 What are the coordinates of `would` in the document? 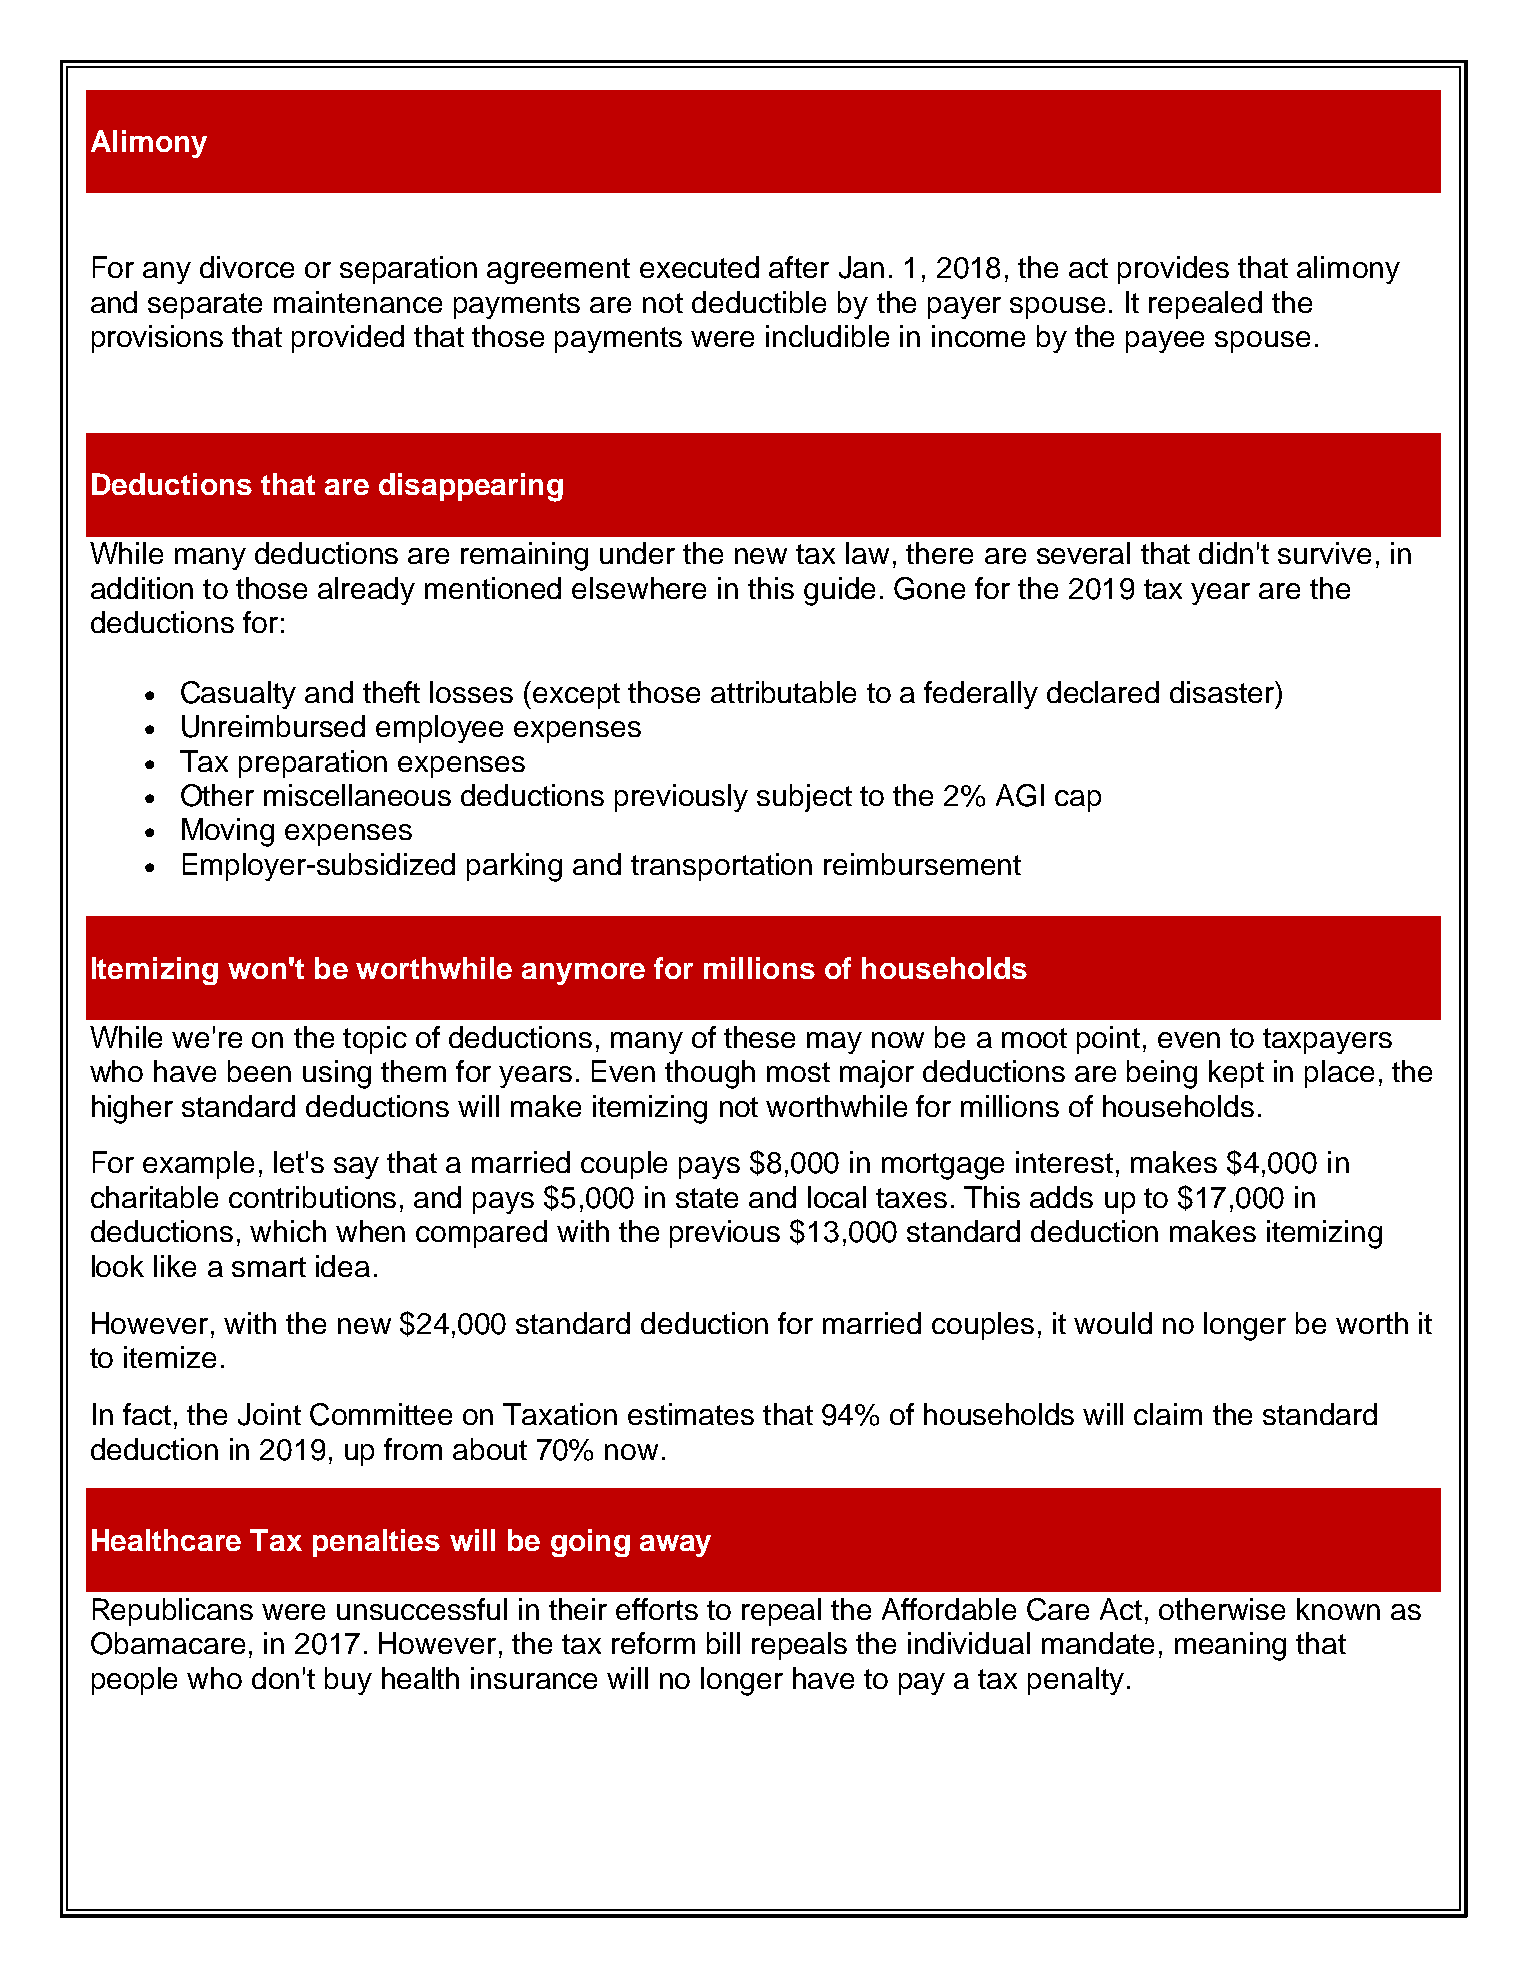 It's located at (1113, 1323).
